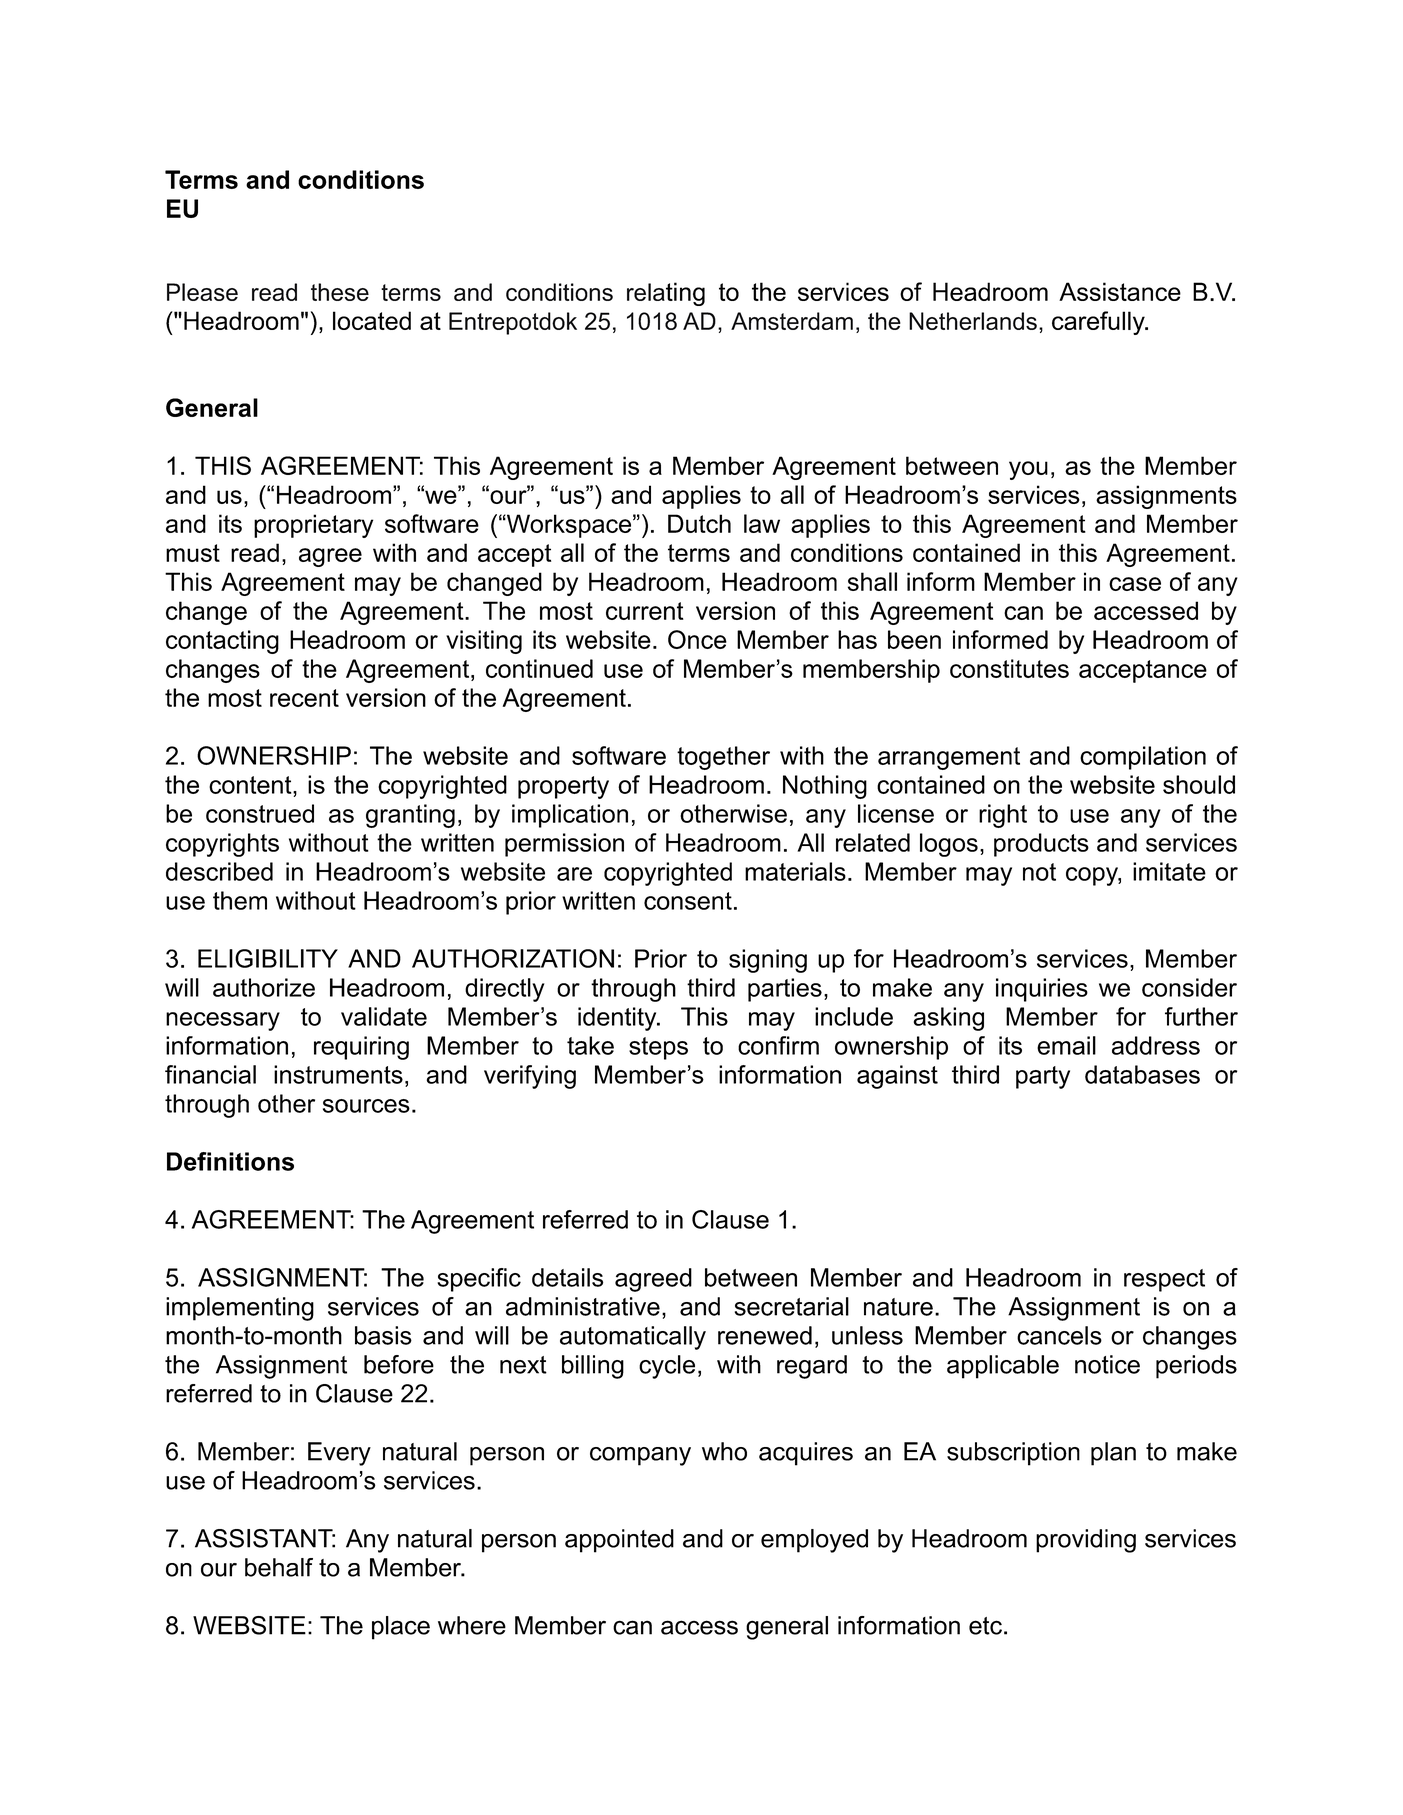 The width and height of the screenshot is (1403, 1815). Describe the element at coordinates (279, 1567) in the screenshot. I see `behalf` at that location.
